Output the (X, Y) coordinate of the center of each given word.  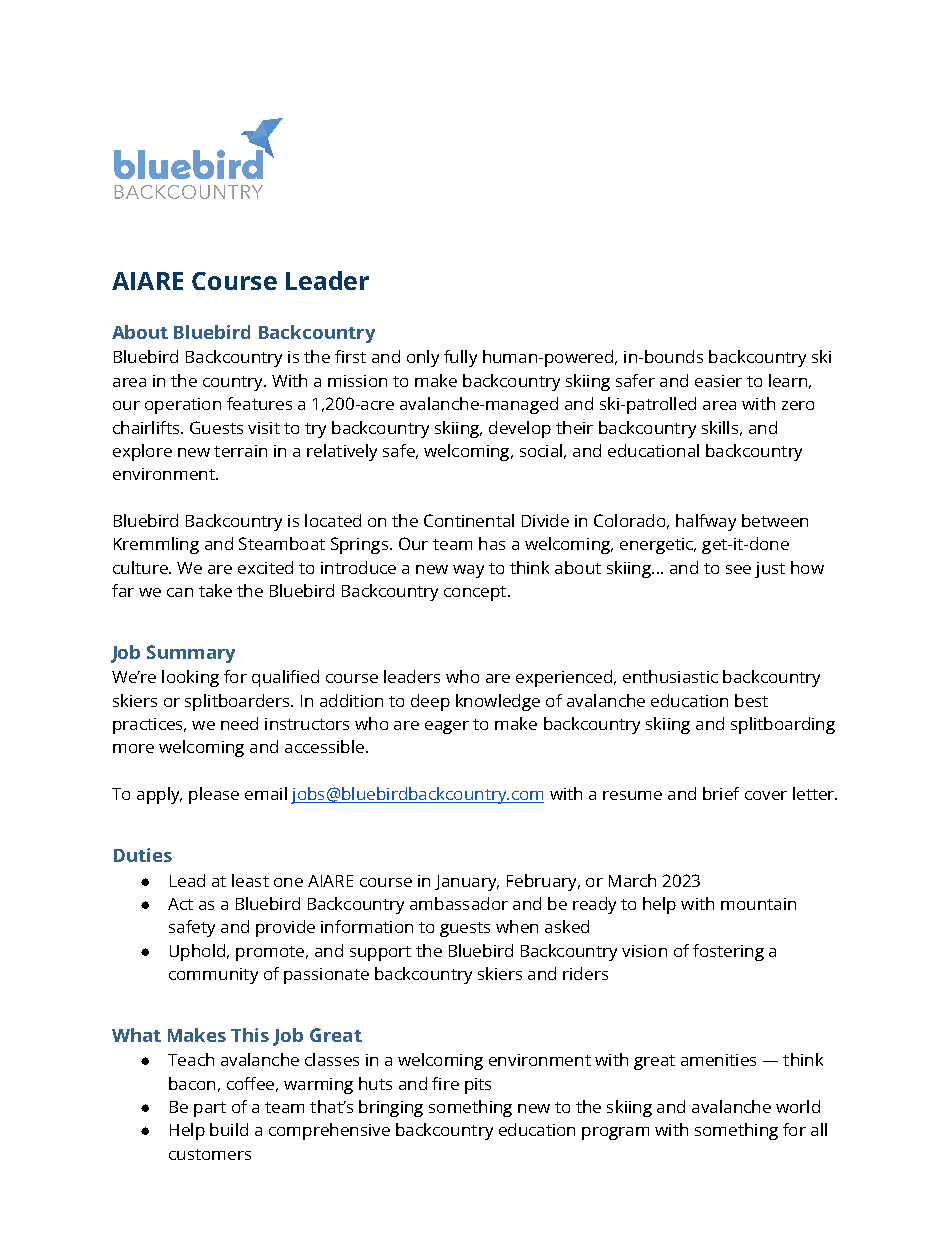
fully (460, 358)
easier (718, 381)
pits (478, 1086)
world (798, 1106)
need (239, 723)
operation (183, 406)
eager (447, 727)
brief (721, 793)
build (229, 1129)
